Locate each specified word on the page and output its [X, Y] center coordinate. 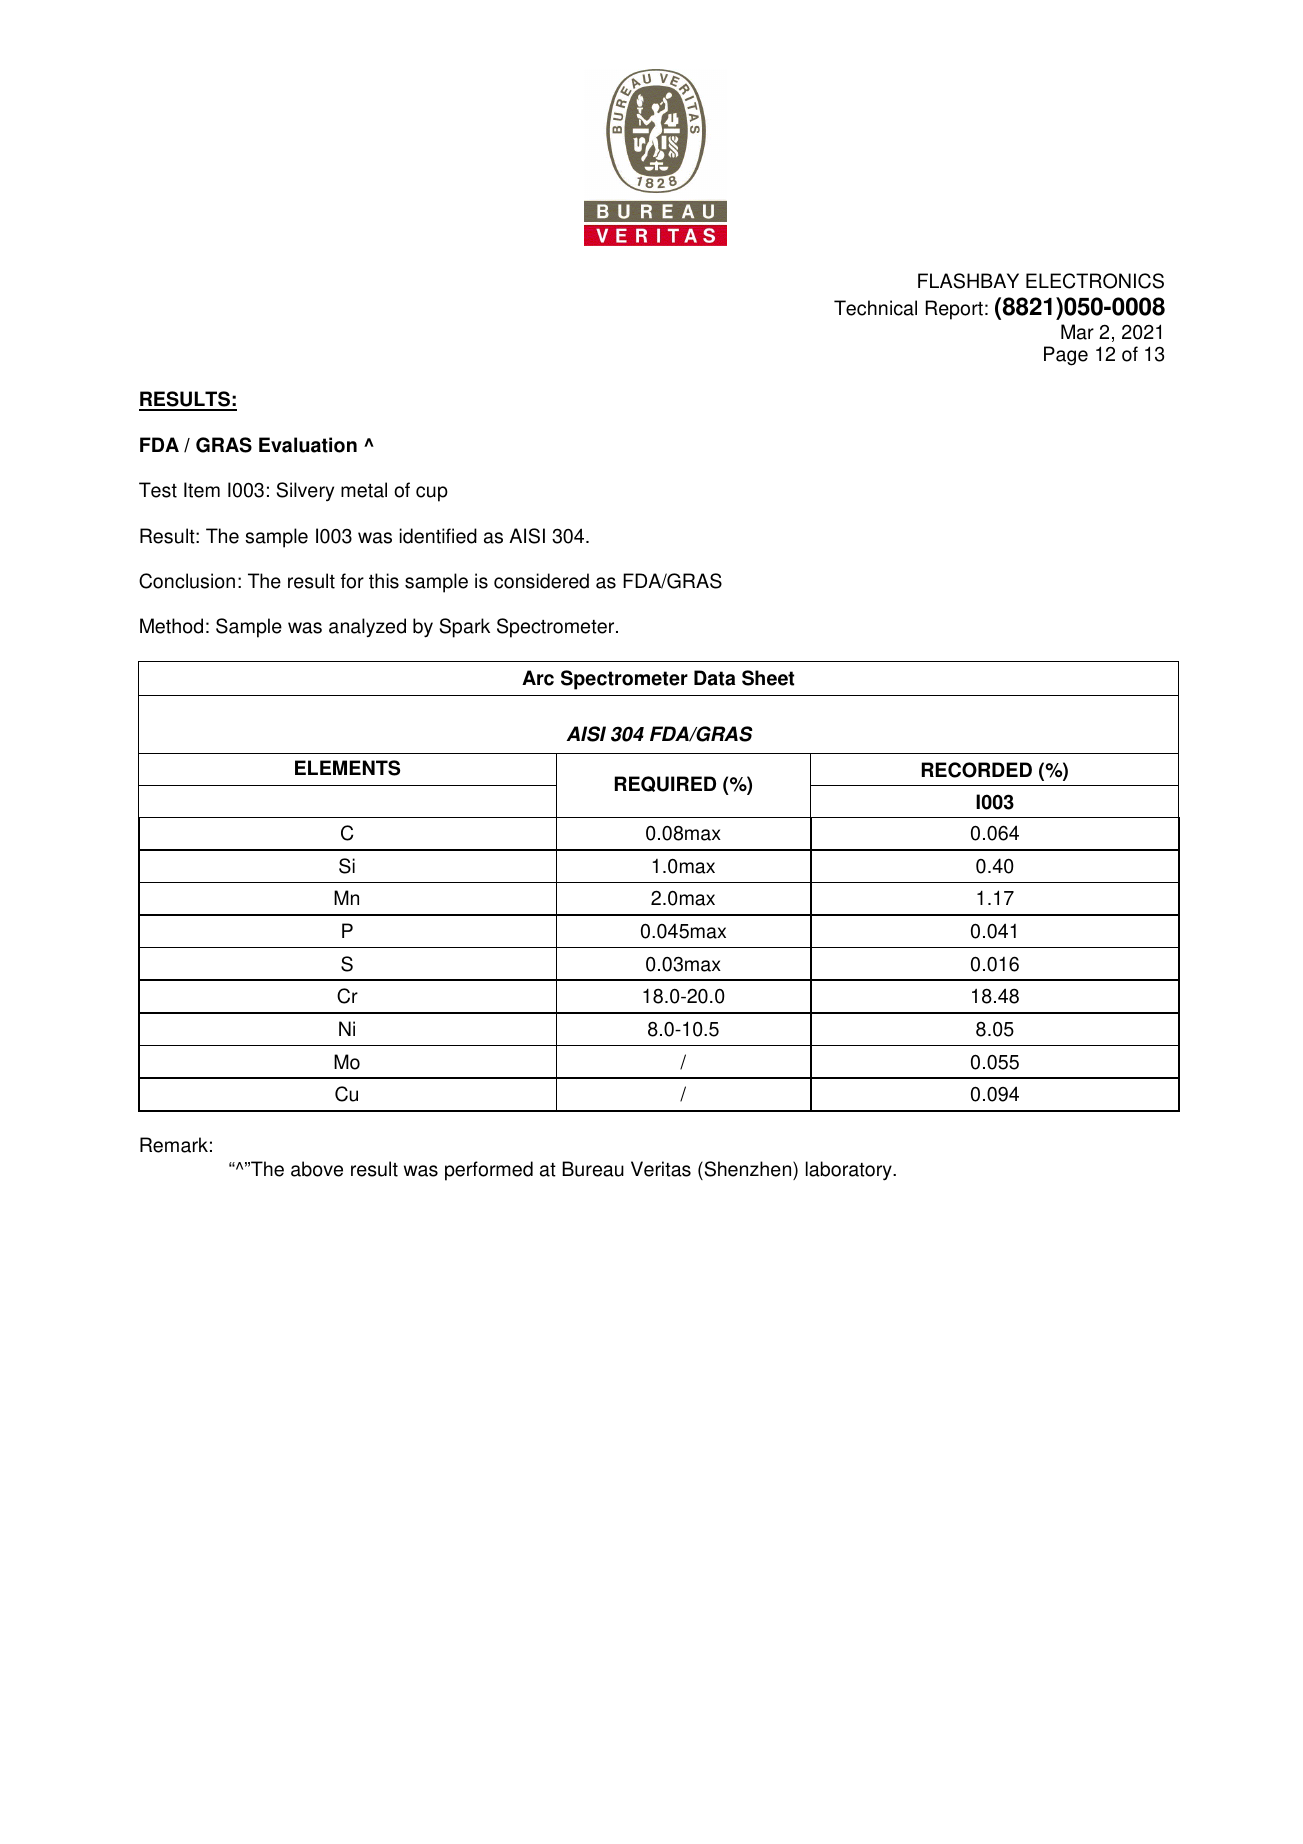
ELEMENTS [347, 768]
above [317, 1169]
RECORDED [977, 770]
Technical [875, 308]
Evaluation [308, 445]
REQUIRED [665, 784]
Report [954, 310]
